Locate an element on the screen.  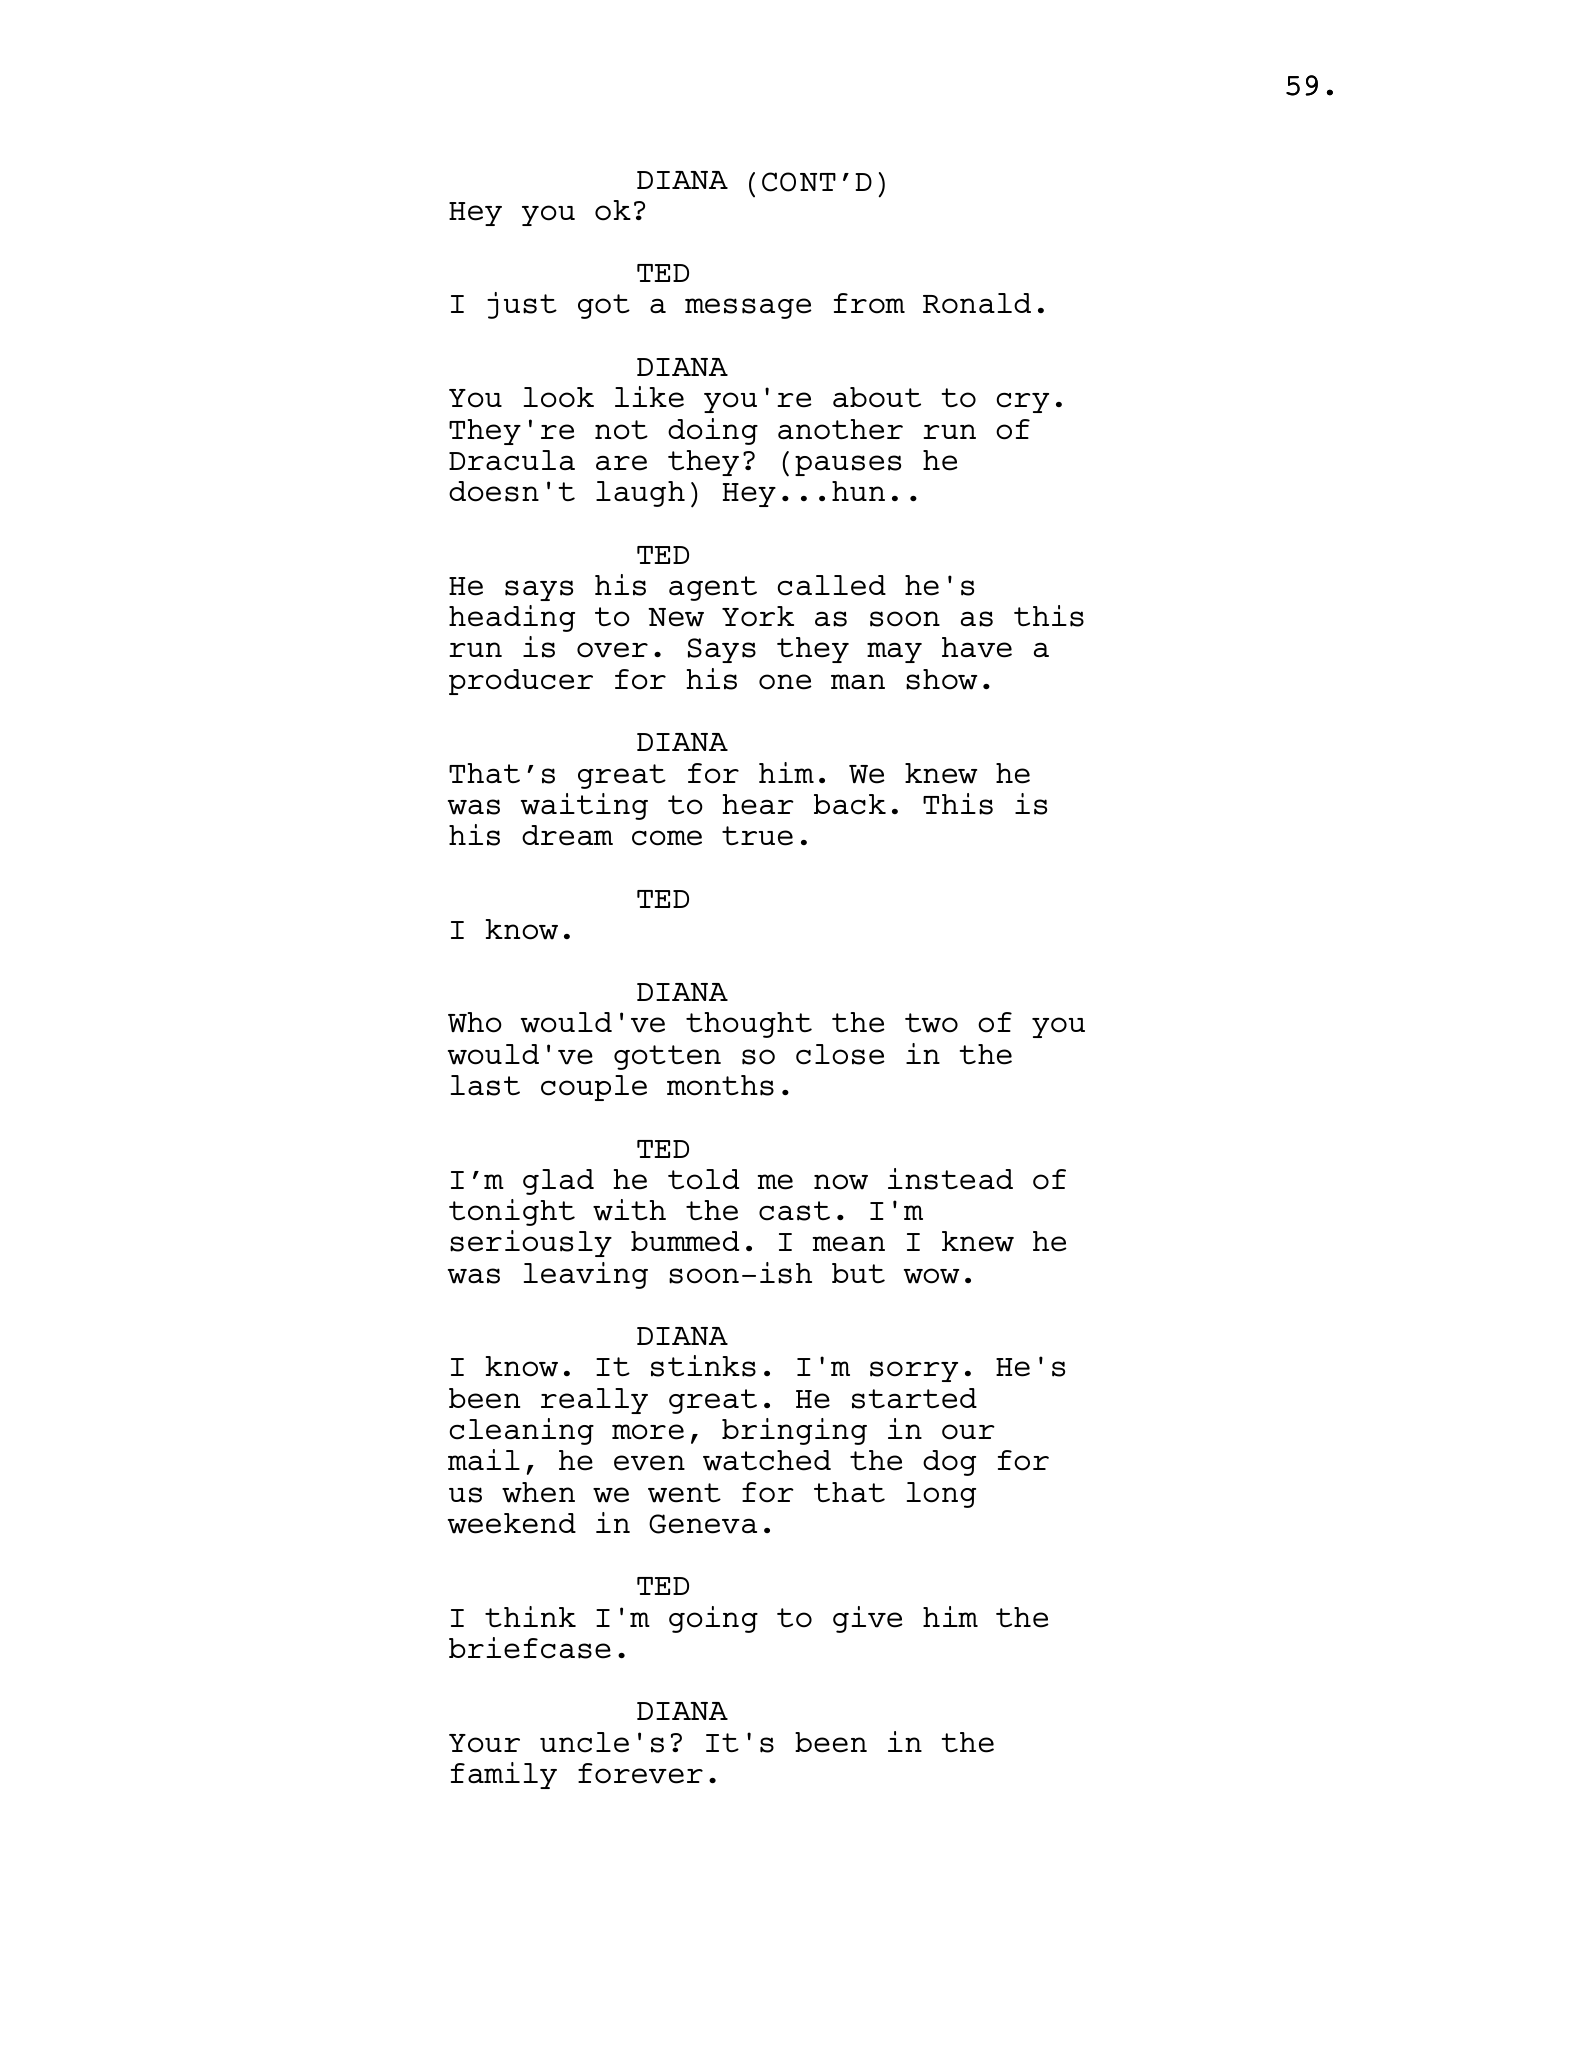
cast is located at coordinates (794, 1211).
